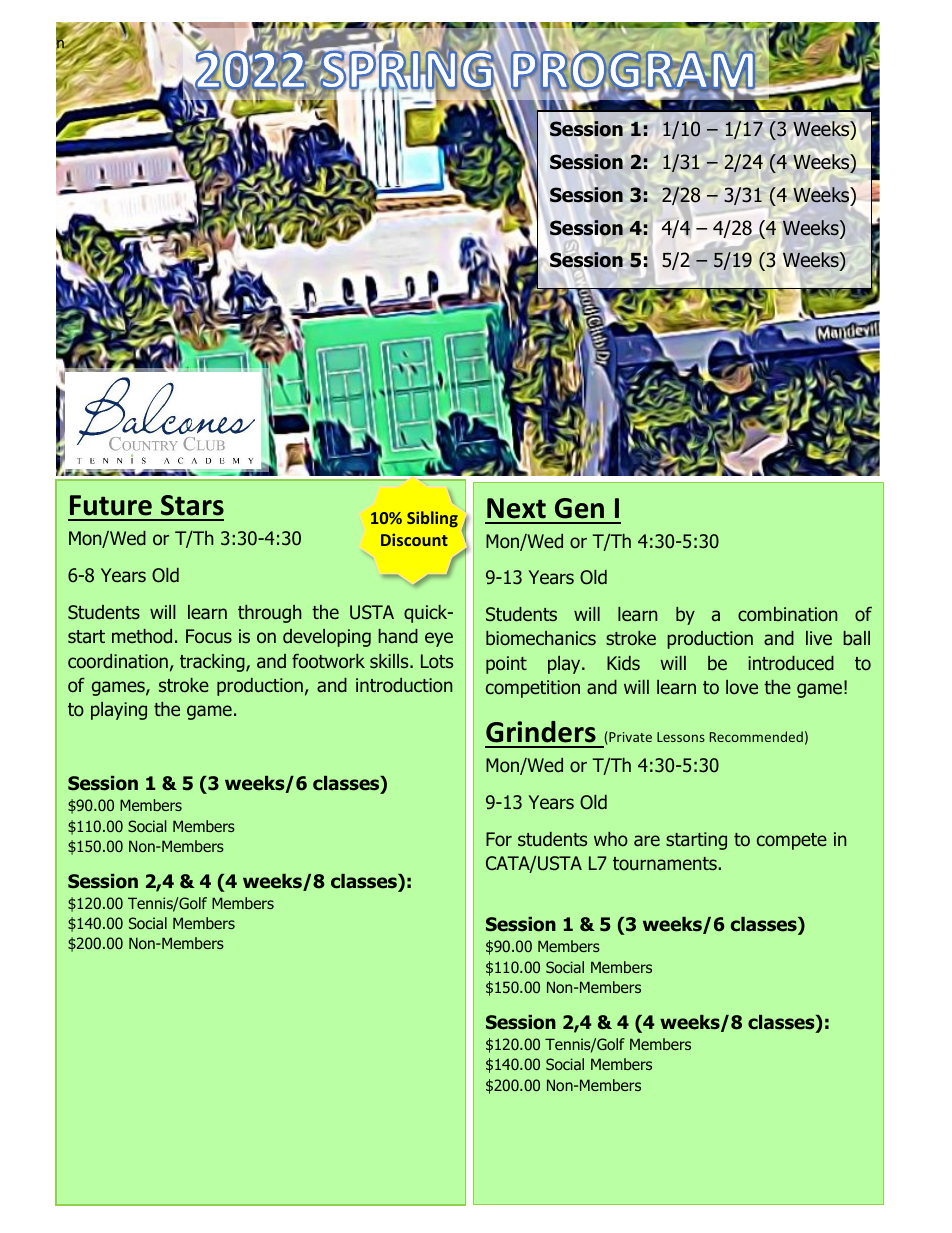 The width and height of the document is (952, 1233). Describe the element at coordinates (516, 508) in the document. I see `Next` at that location.
